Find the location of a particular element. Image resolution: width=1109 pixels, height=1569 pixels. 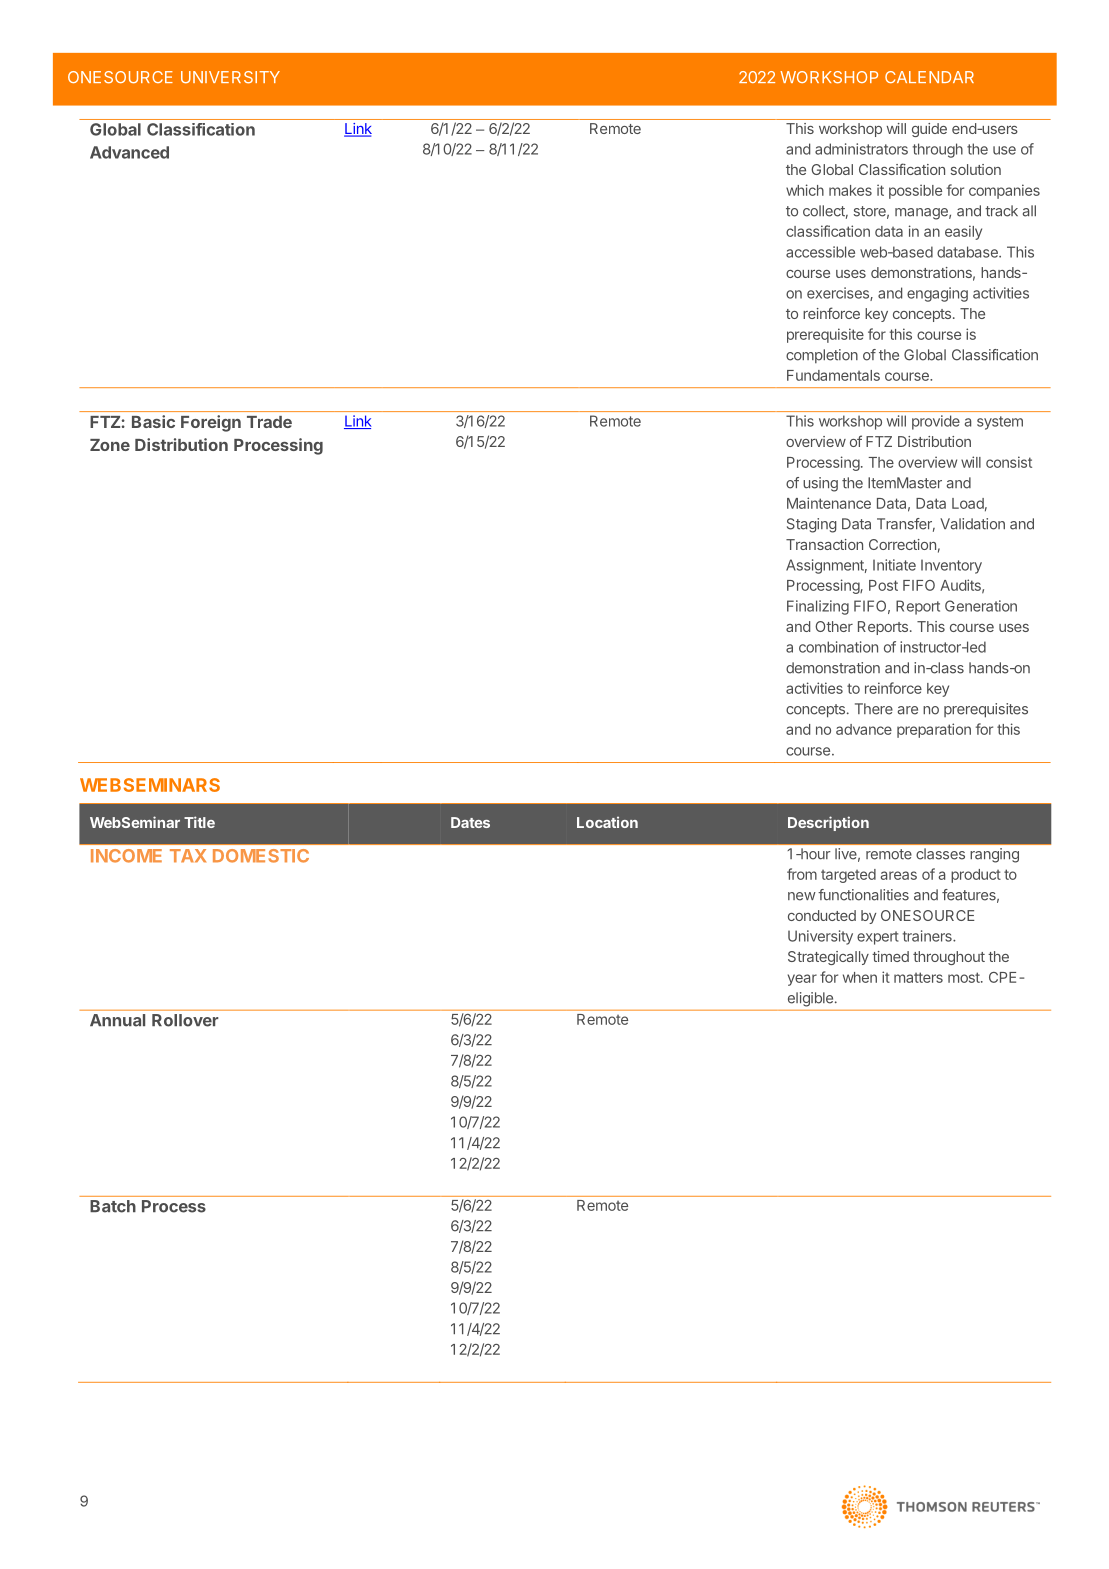

year is located at coordinates (802, 980).
